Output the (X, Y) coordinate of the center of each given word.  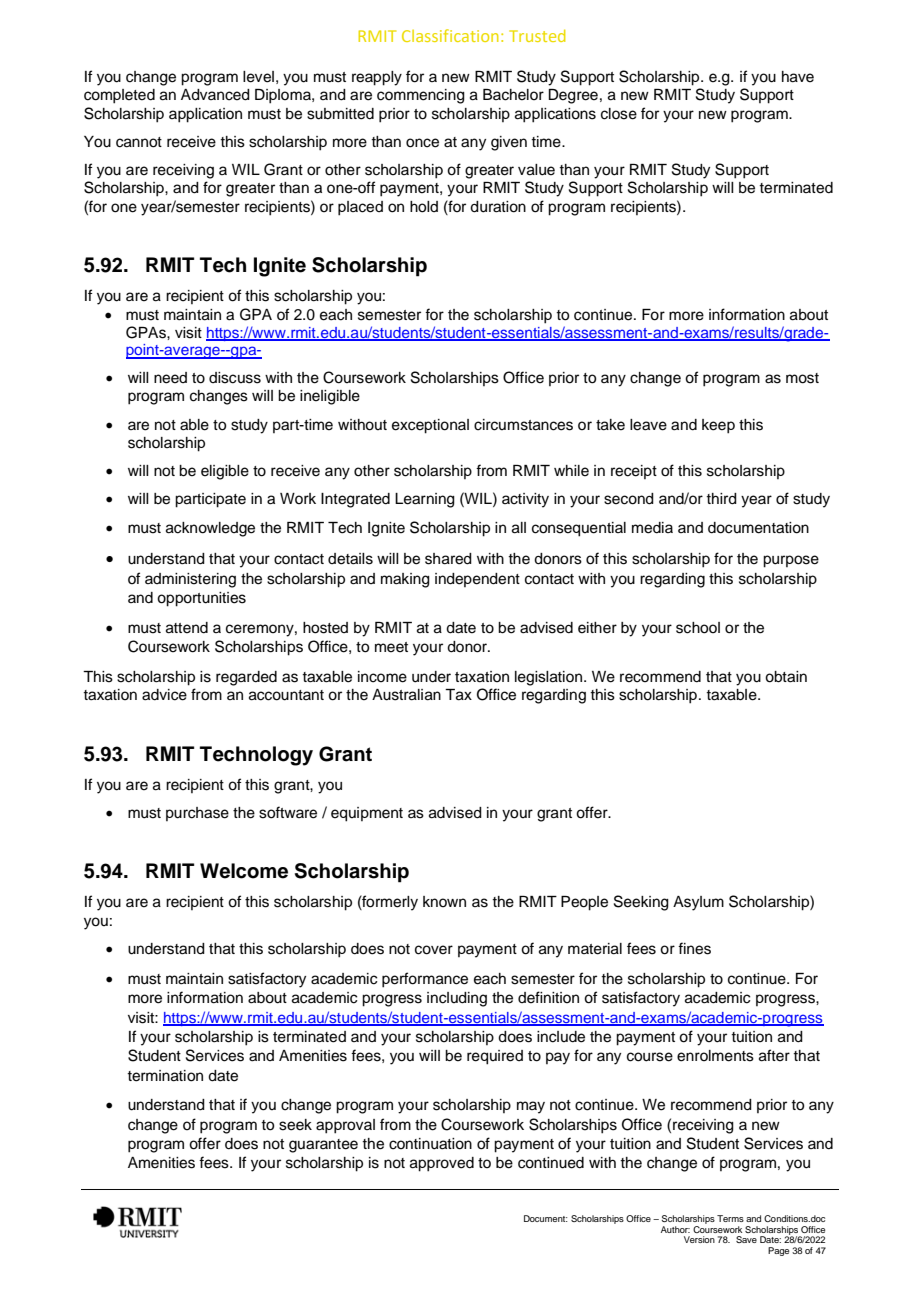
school (698, 628)
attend (187, 628)
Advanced (215, 95)
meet (391, 647)
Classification (450, 35)
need (170, 378)
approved (442, 1164)
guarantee (323, 1146)
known (444, 901)
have (798, 77)
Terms (730, 1218)
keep (718, 426)
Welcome (244, 871)
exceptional (430, 426)
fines (694, 948)
